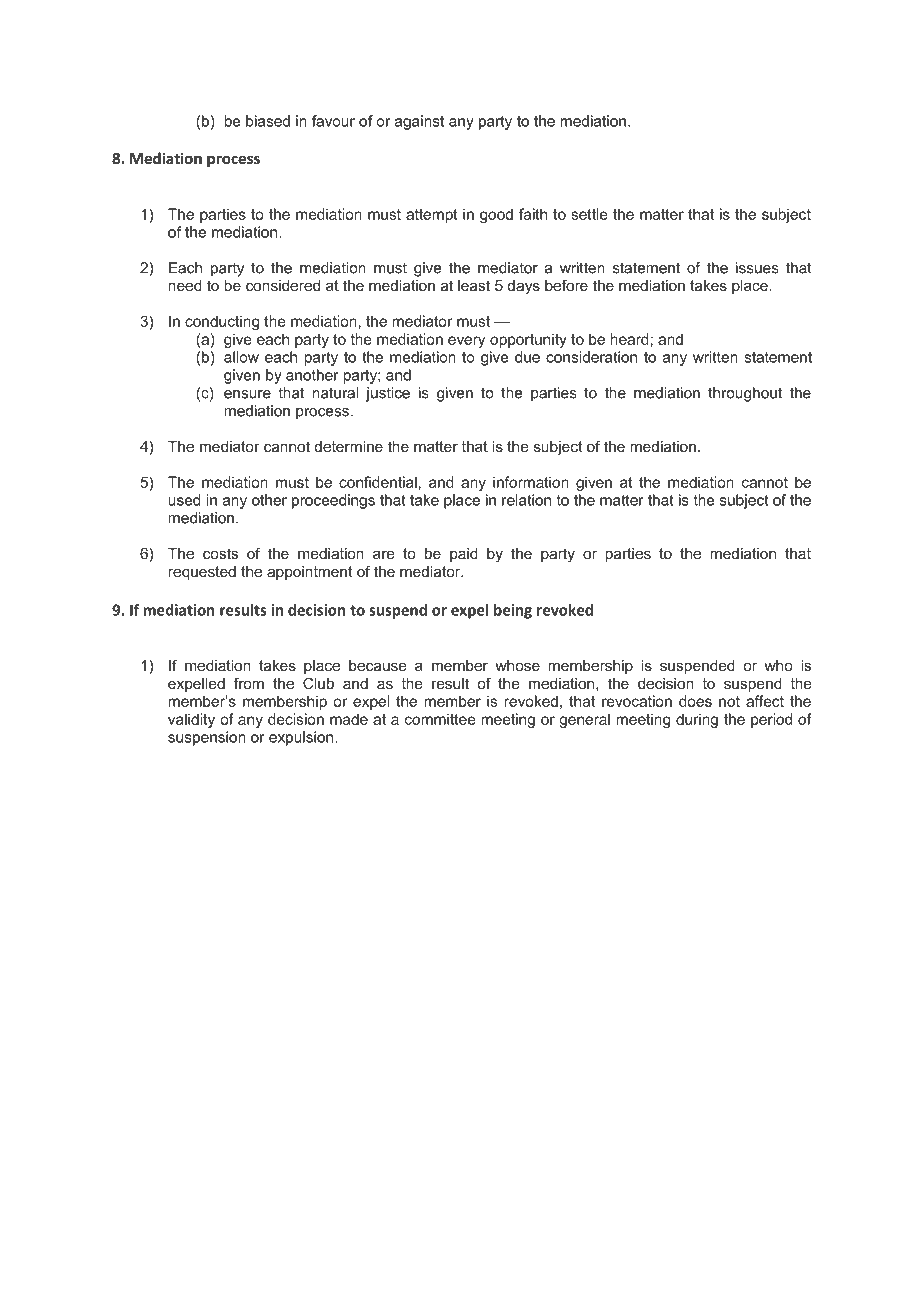 This image has height=1308, width=924. Describe the element at coordinates (513, 611) in the image. I see `being` at that location.
